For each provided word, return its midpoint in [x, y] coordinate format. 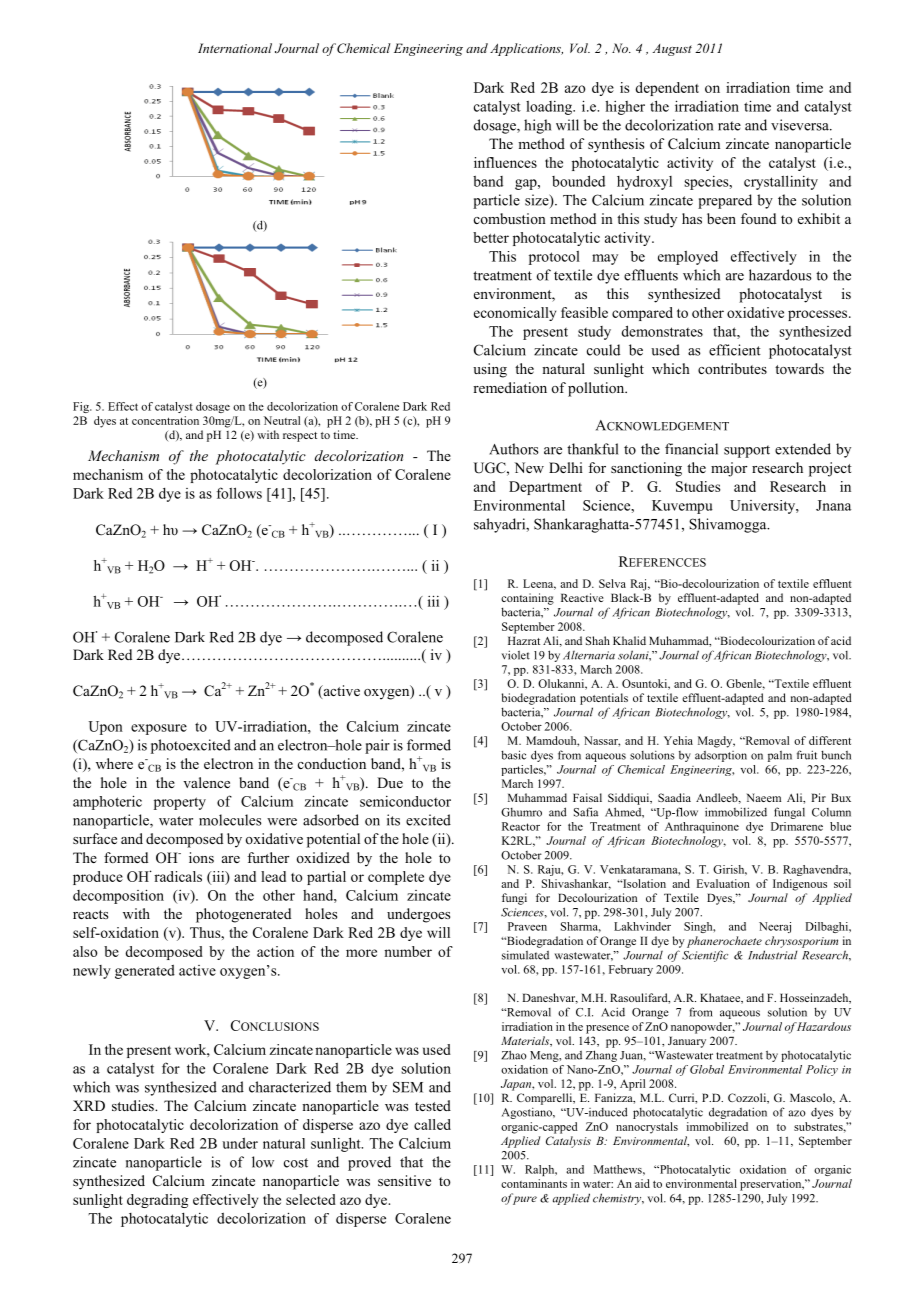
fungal [789, 813]
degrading [157, 1201]
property [180, 803]
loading [550, 108]
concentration [165, 420]
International [235, 48]
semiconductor [405, 801]
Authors [514, 449]
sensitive [404, 1180]
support [747, 451]
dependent [667, 89]
